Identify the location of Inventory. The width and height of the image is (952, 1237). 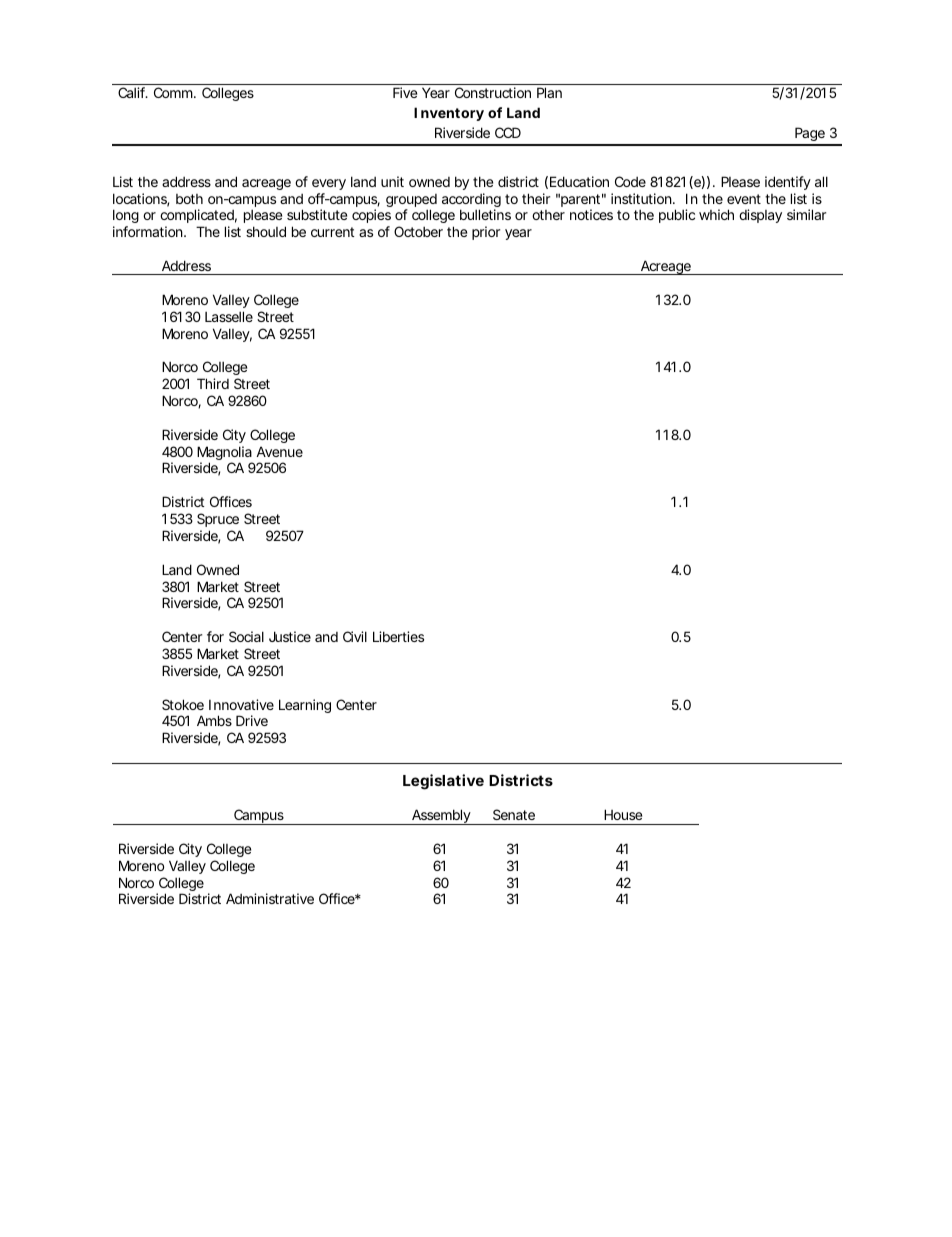
(449, 114).
